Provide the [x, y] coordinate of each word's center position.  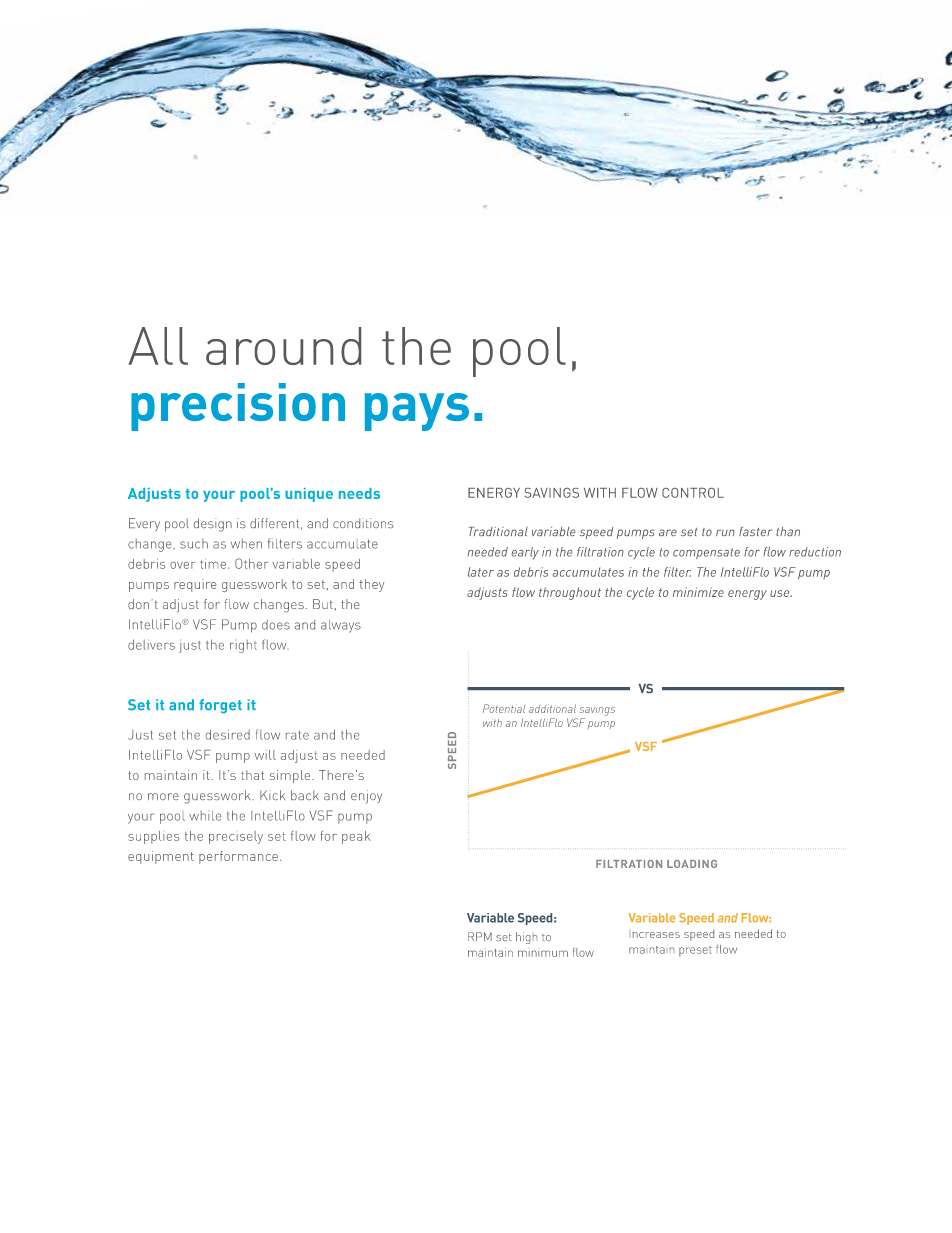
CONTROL [693, 493]
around [283, 346]
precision [238, 407]
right [243, 646]
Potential [504, 708]
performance [238, 857]
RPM [480, 936]
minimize [698, 592]
